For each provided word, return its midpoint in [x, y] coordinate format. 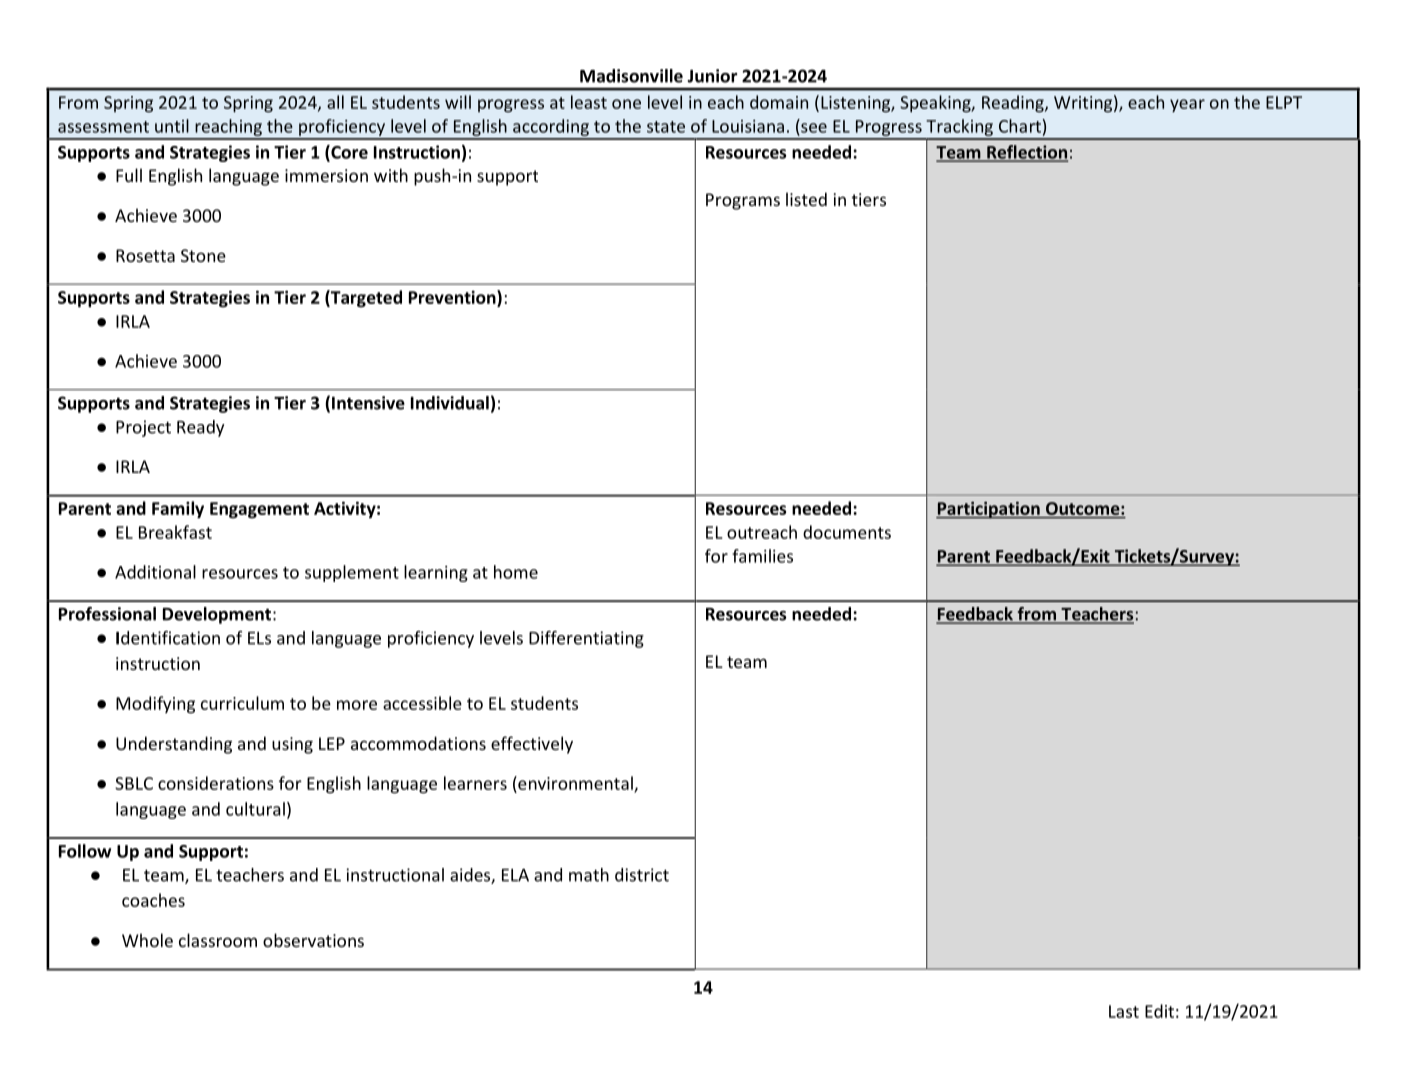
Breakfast [175, 532]
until [172, 126]
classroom [218, 940]
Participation [989, 510]
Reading [1014, 104]
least [589, 102]
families [762, 556]
